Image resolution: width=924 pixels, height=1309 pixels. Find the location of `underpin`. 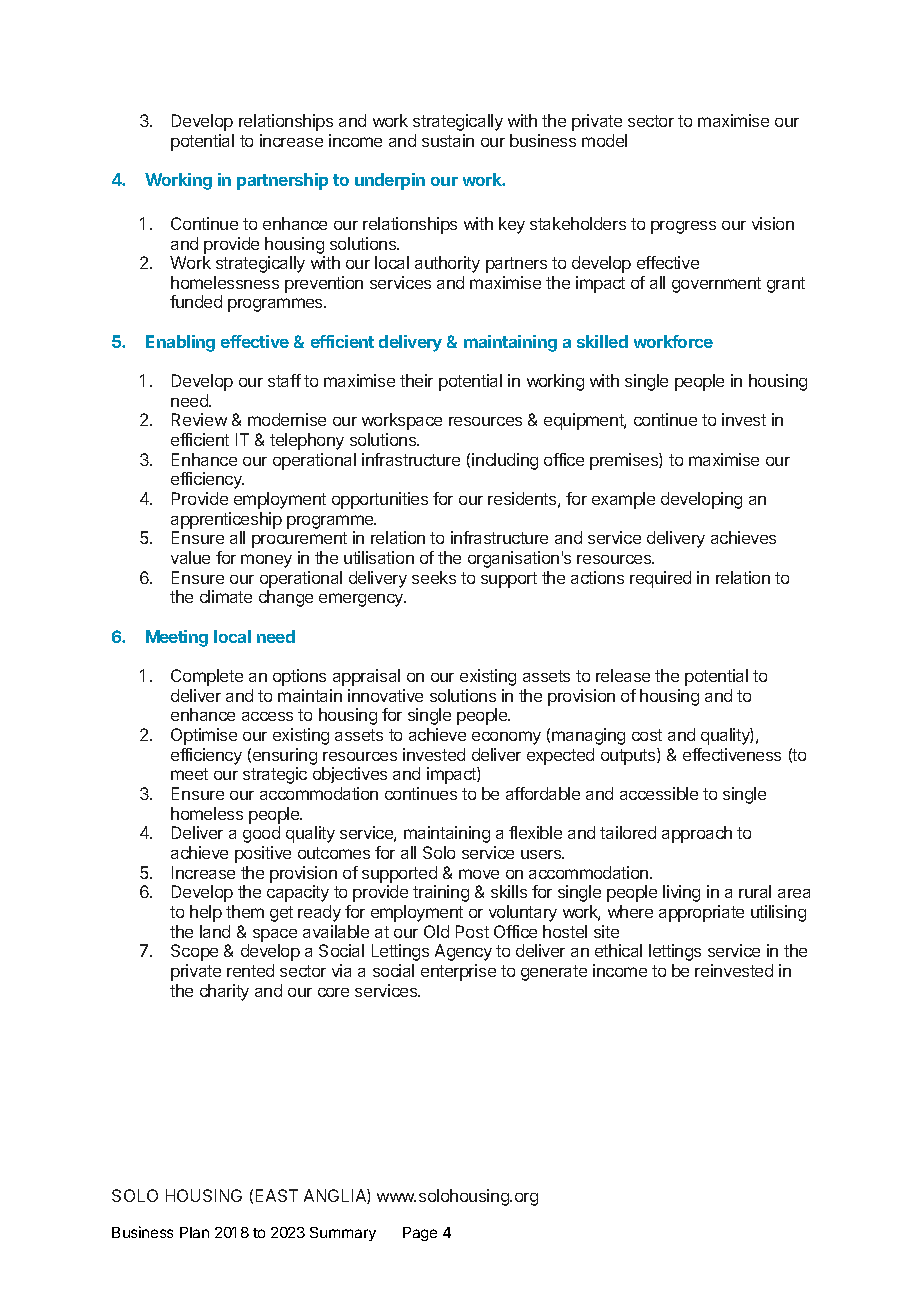

underpin is located at coordinates (390, 181).
